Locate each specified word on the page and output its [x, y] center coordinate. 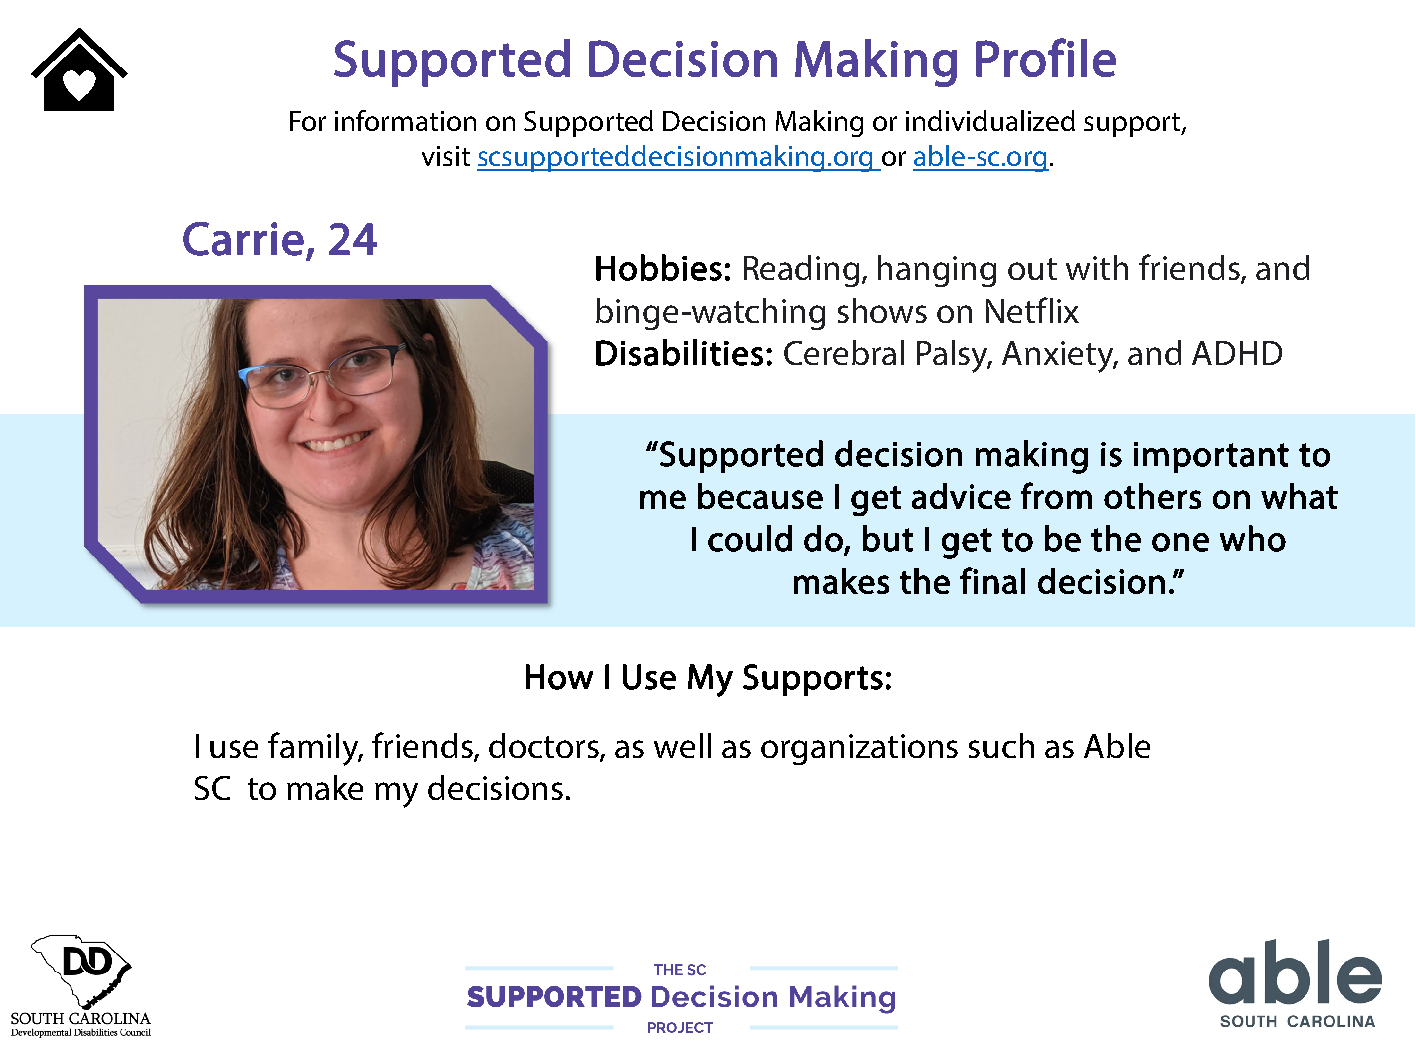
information [405, 120]
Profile [1046, 57]
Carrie [243, 239]
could [750, 538]
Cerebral [844, 352]
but [888, 538]
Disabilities [679, 352]
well [682, 745]
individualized [990, 120]
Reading [803, 271]
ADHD [1237, 353]
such [1001, 745]
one [1180, 542]
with [1097, 267]
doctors [545, 746]
